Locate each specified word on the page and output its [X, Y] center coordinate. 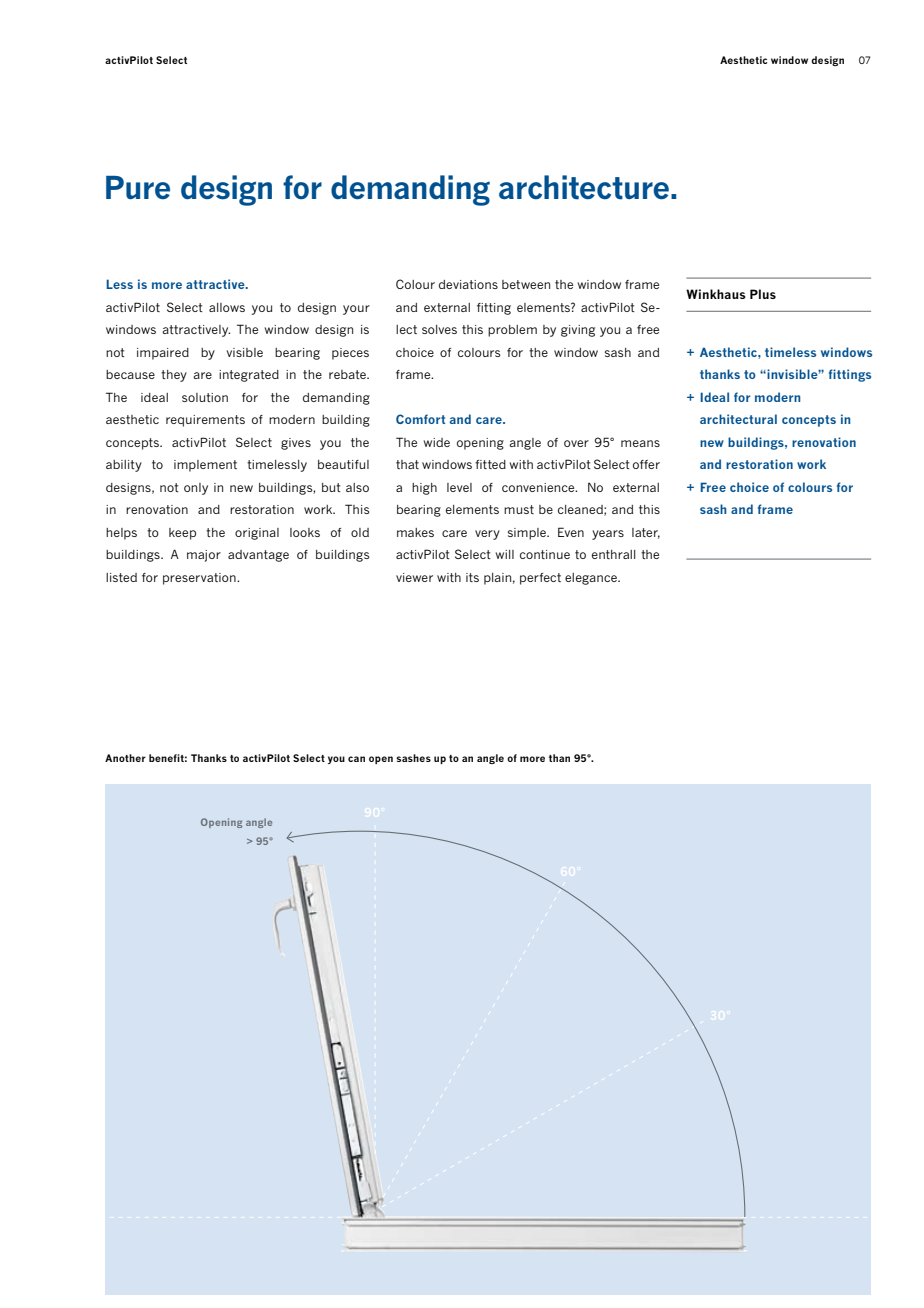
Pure [138, 187]
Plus [763, 294]
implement [205, 466]
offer [646, 464]
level [459, 487]
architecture [584, 187]
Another [125, 758]
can [356, 759]
